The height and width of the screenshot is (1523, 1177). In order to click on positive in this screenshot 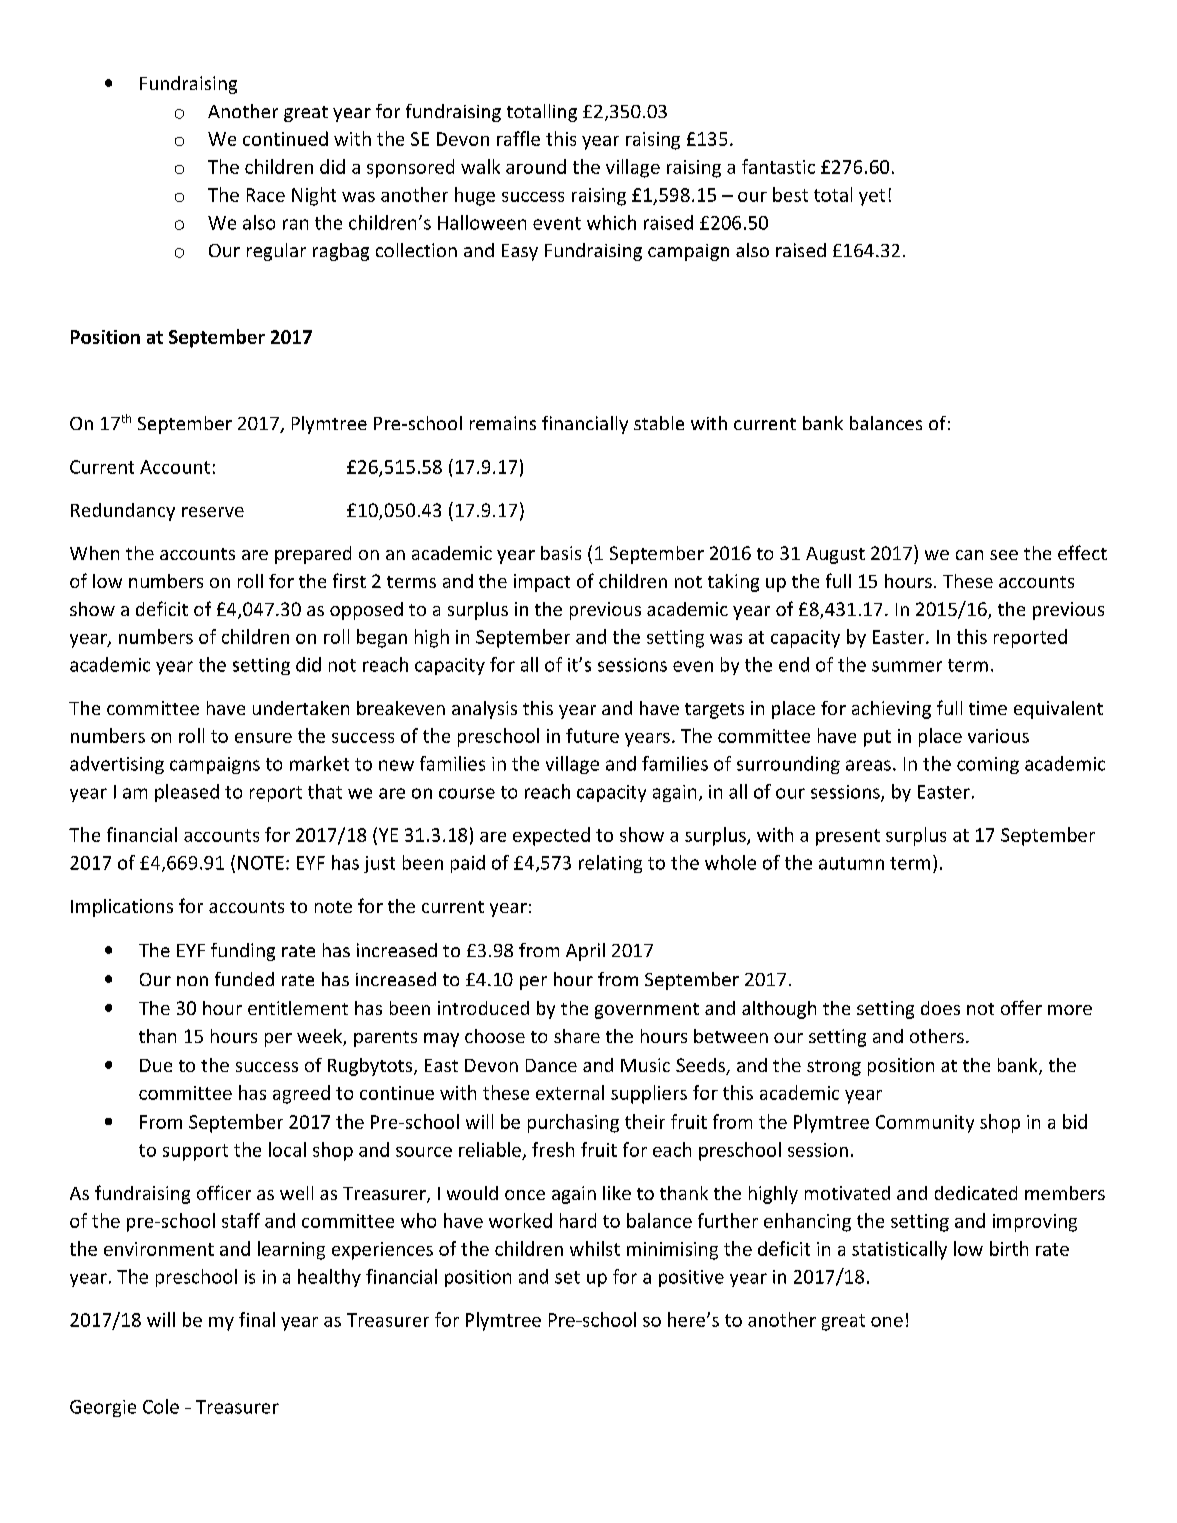, I will do `click(691, 1278)`.
